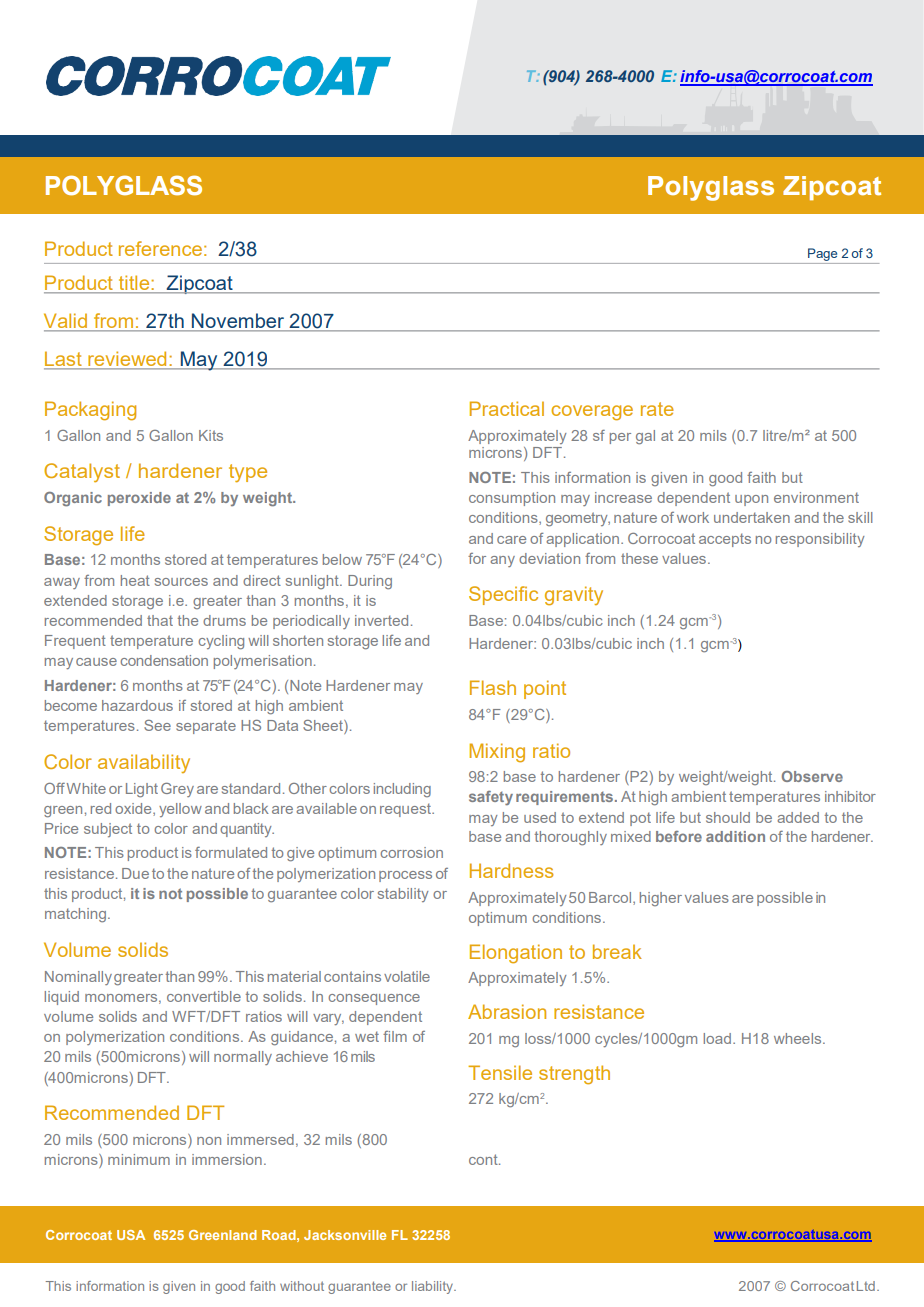 This screenshot has width=924, height=1307. What do you see at coordinates (822, 254) in the screenshot?
I see `Page` at bounding box center [822, 254].
